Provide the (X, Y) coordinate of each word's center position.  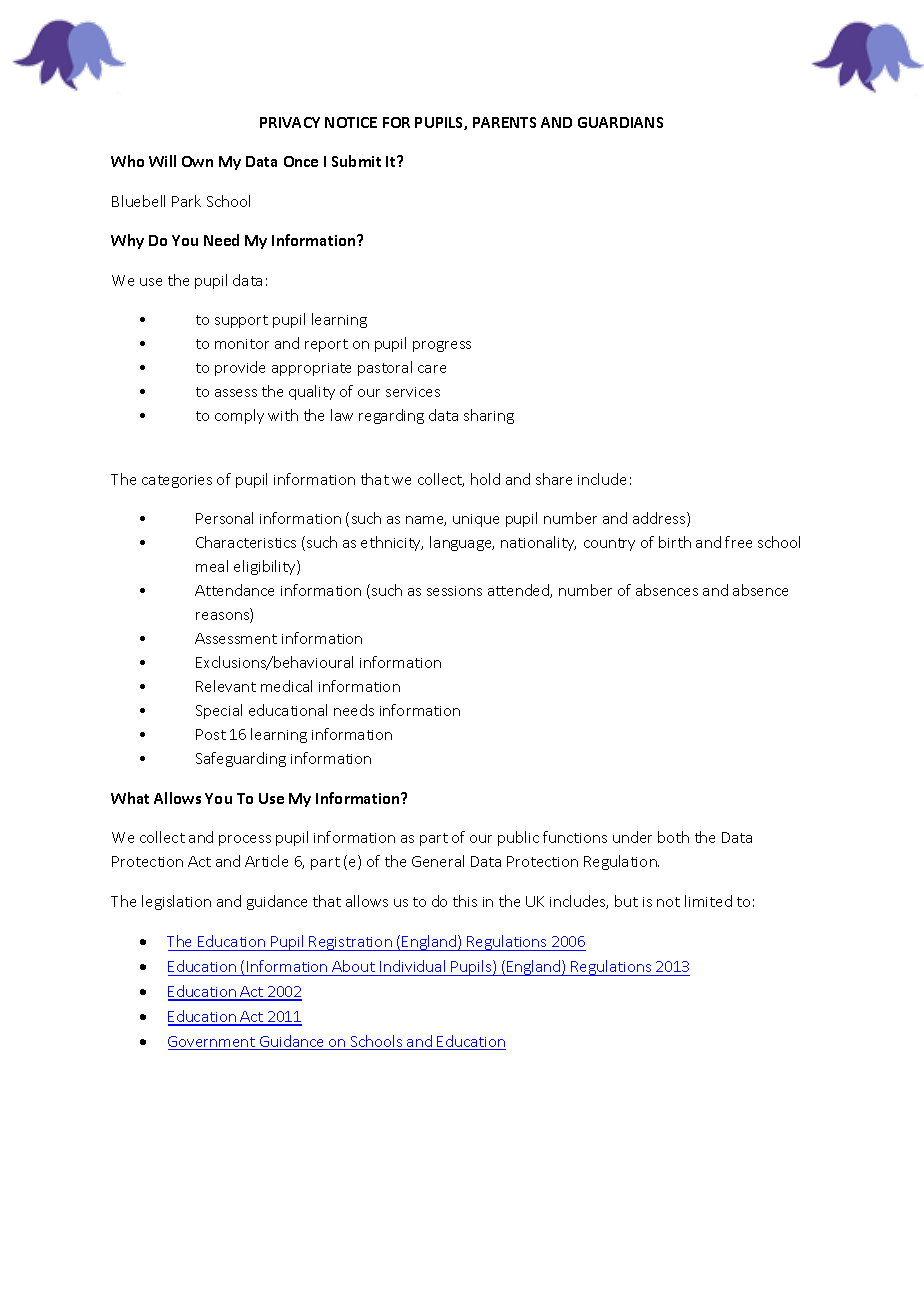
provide (240, 368)
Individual (412, 966)
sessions (454, 591)
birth (675, 542)
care (432, 369)
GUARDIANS (620, 122)
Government (212, 1043)
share (554, 479)
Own (197, 161)
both (673, 837)
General (438, 861)
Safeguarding (241, 759)
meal (212, 566)
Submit (356, 161)
